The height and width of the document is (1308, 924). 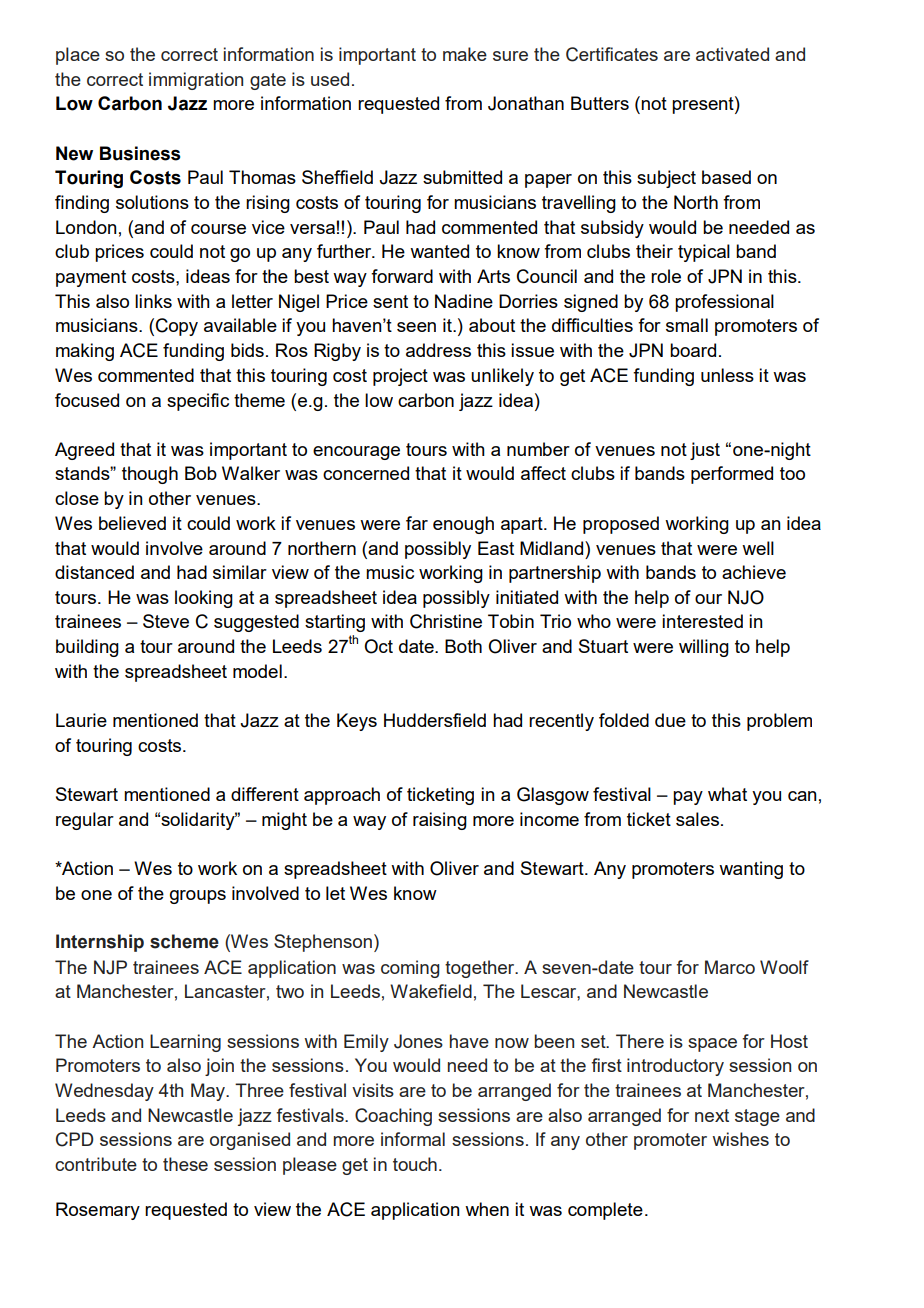 I want to click on touch, so click(x=415, y=1164).
